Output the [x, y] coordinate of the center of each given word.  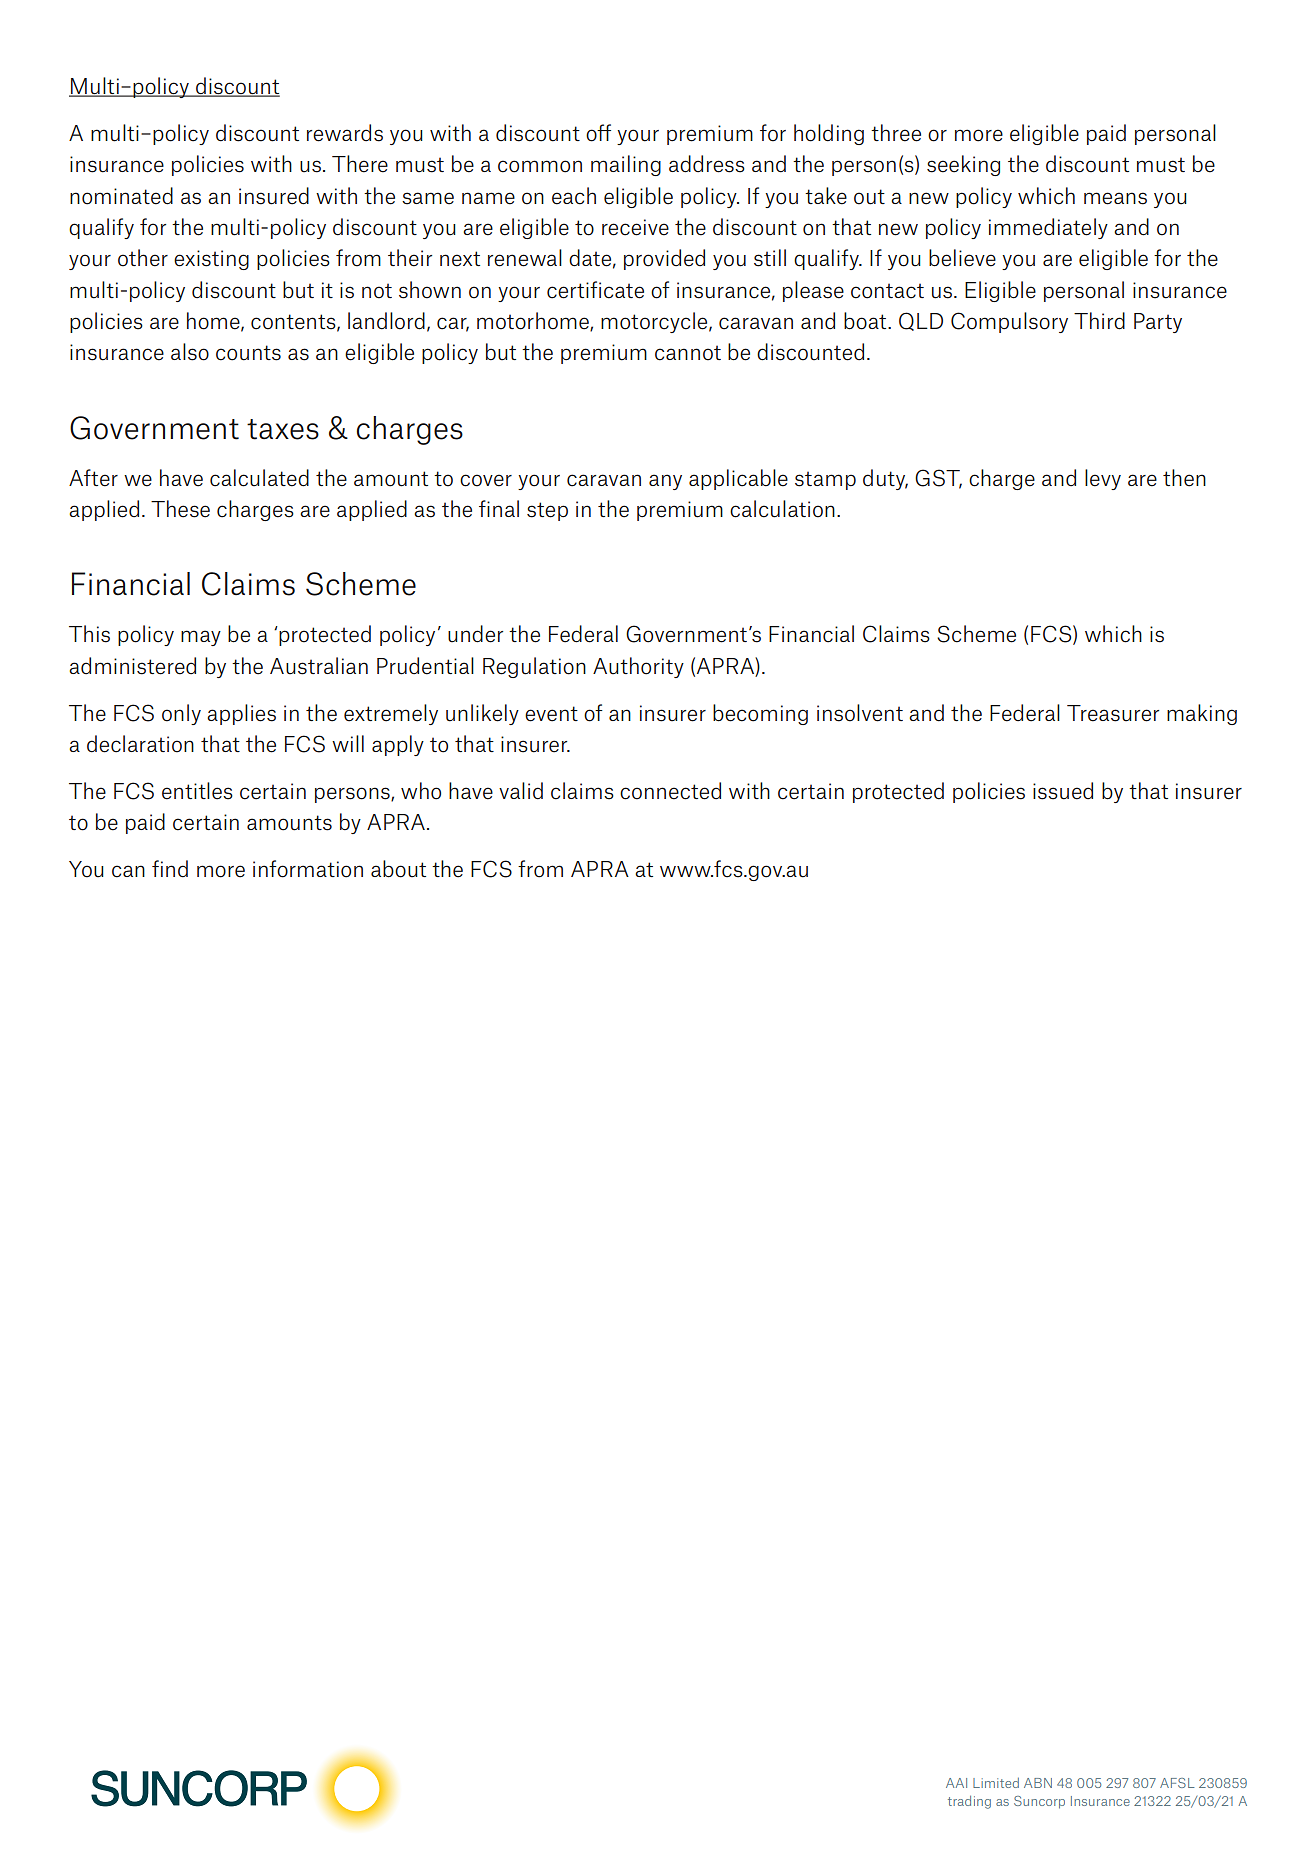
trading [969, 1802]
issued [1063, 791]
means [1115, 198]
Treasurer [1113, 713]
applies [241, 714]
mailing [626, 165]
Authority [638, 667]
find [170, 869]
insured [274, 196]
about [398, 869]
